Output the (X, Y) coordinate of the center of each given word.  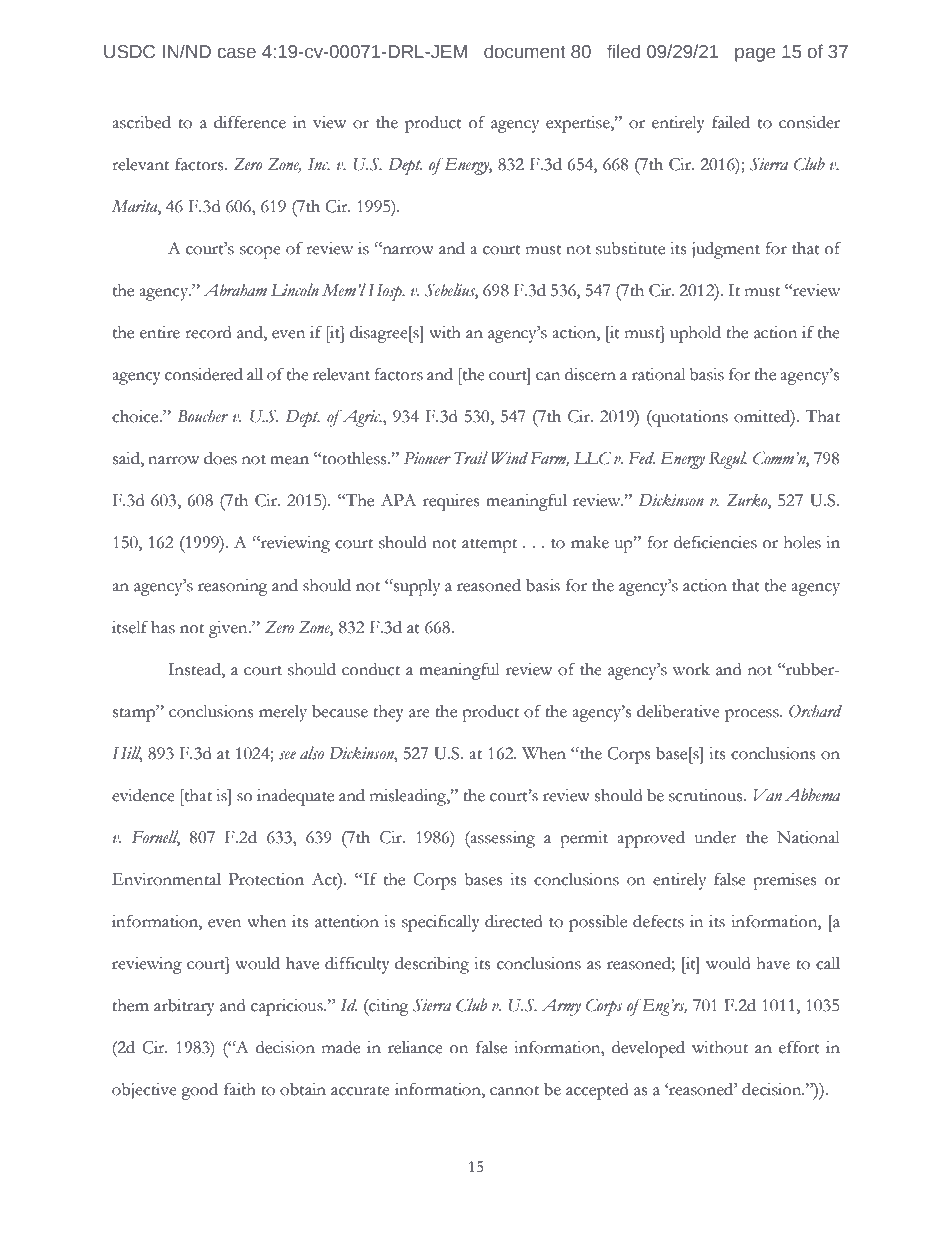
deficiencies (715, 542)
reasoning (233, 587)
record (208, 332)
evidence (143, 795)
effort (799, 1047)
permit (584, 839)
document (525, 51)
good (199, 1091)
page (755, 55)
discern (590, 374)
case (237, 53)
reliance (415, 1047)
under (716, 837)
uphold (695, 334)
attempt (489, 546)
